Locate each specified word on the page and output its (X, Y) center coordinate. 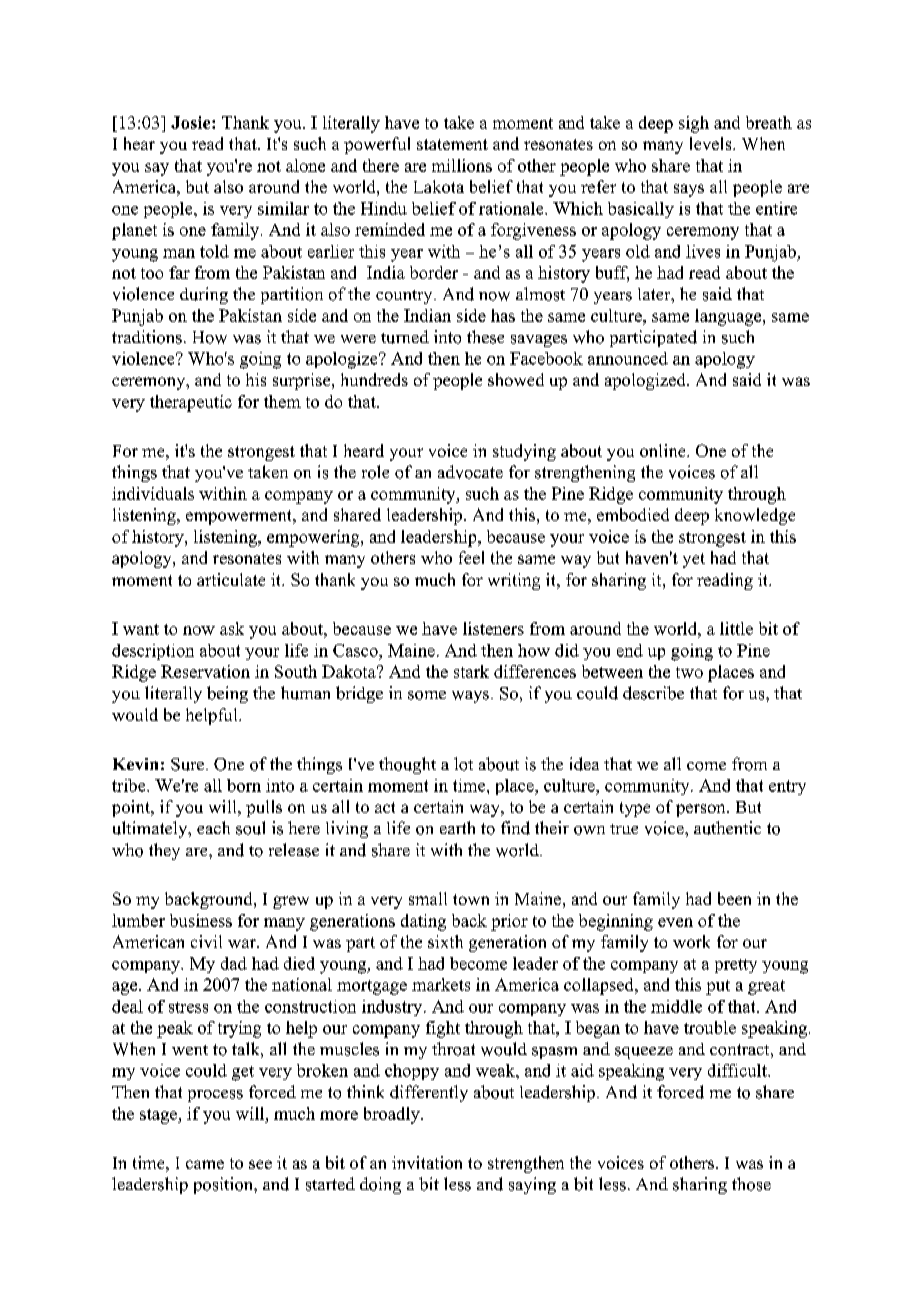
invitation (427, 1162)
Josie (192, 122)
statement (452, 144)
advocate (470, 472)
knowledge (755, 516)
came (205, 1164)
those (751, 1184)
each (213, 827)
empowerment (240, 517)
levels (712, 143)
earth (457, 827)
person (702, 810)
